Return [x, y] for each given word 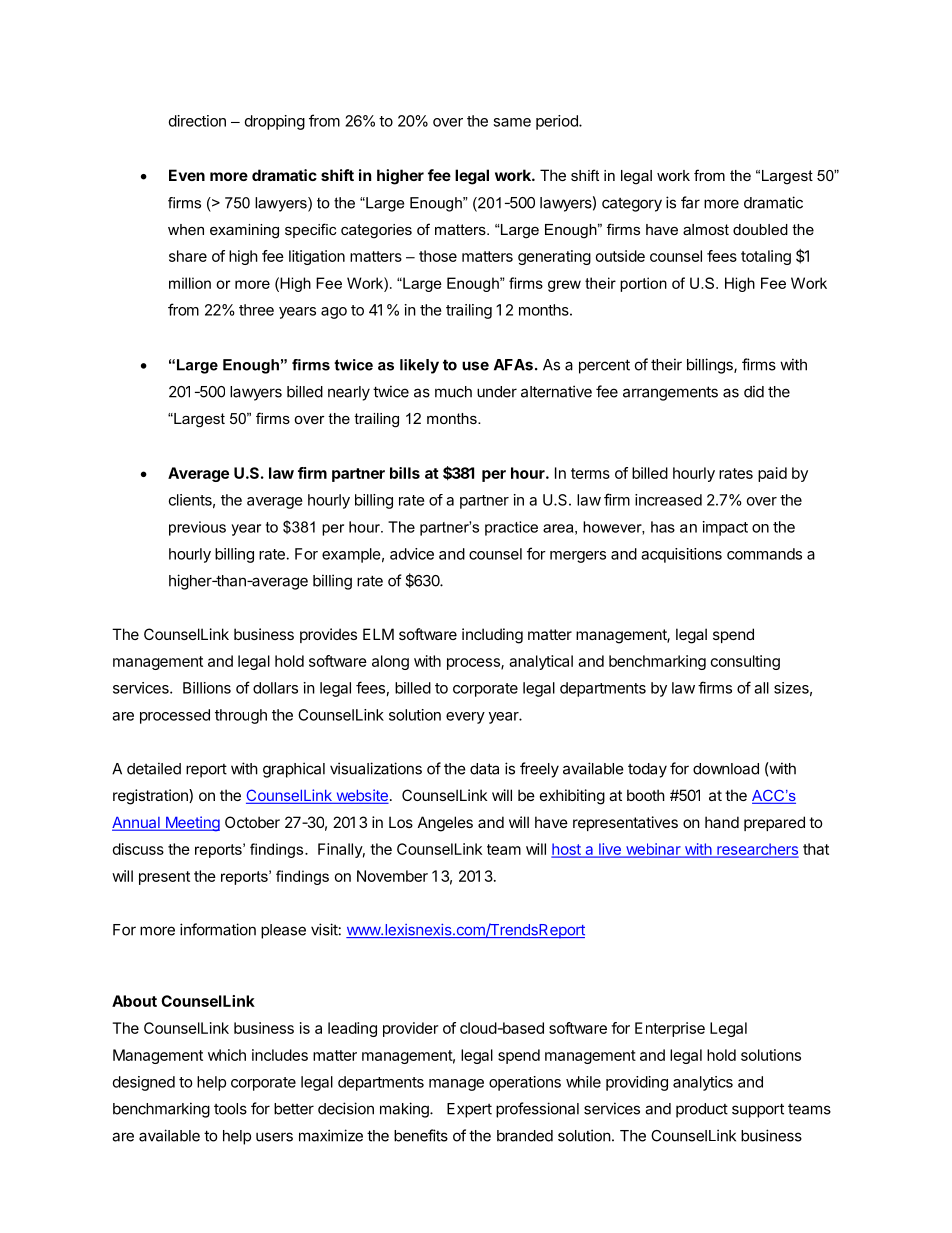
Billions [207, 688]
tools [230, 1109]
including [492, 636]
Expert [469, 1110]
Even [187, 175]
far [690, 202]
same [512, 122]
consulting [745, 662]
